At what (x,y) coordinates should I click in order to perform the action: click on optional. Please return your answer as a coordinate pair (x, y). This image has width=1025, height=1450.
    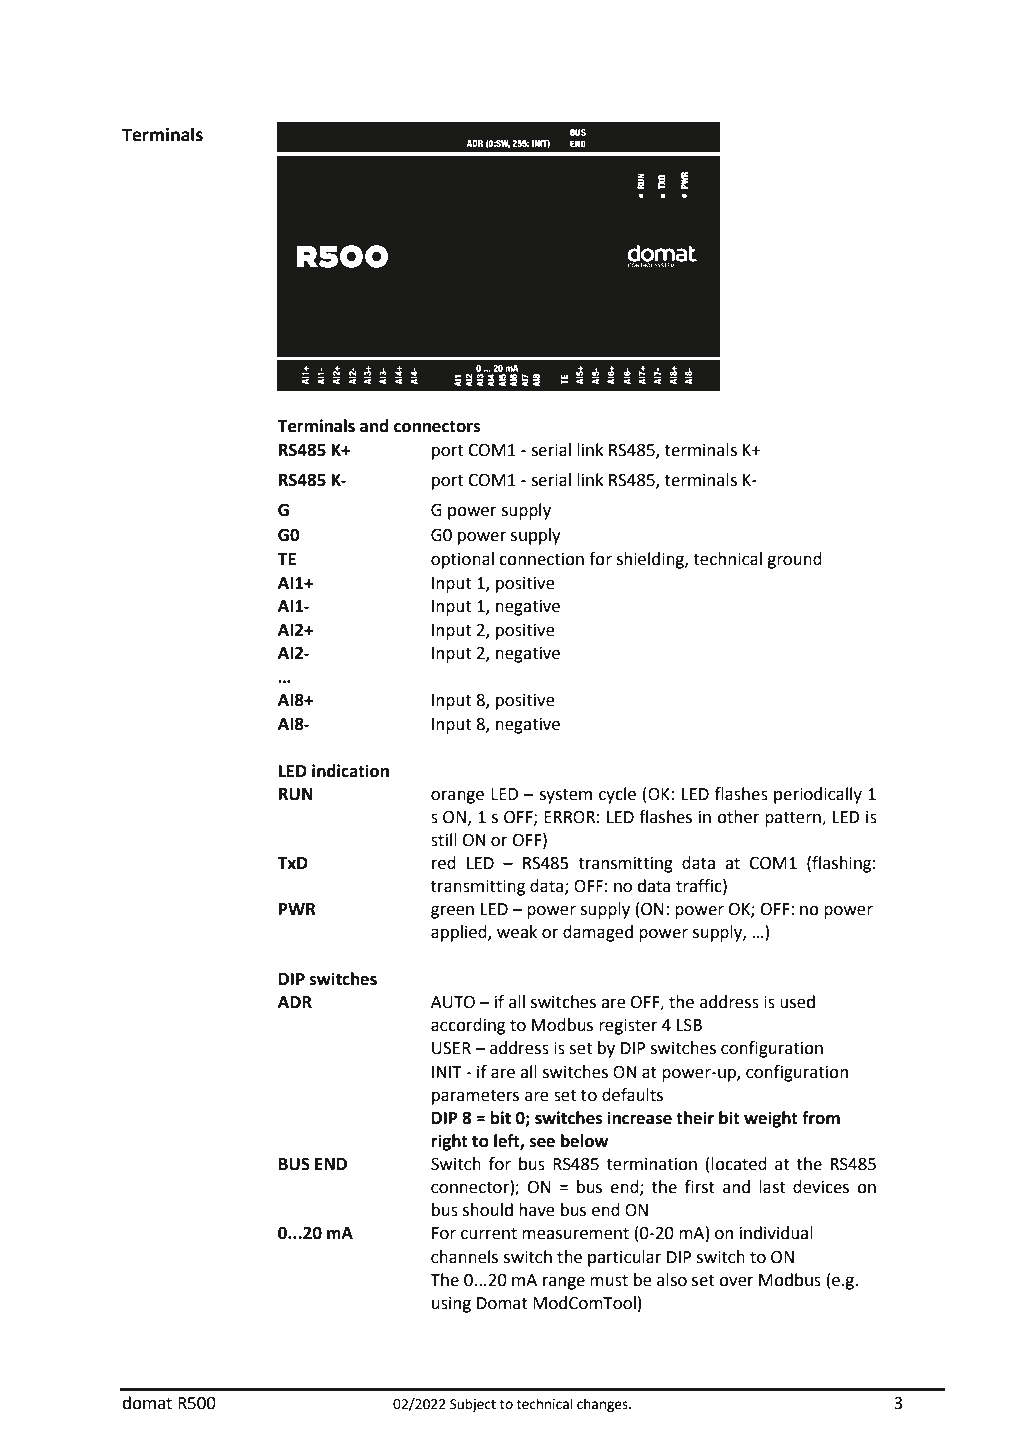
    Looking at the image, I should click on (462, 560).
